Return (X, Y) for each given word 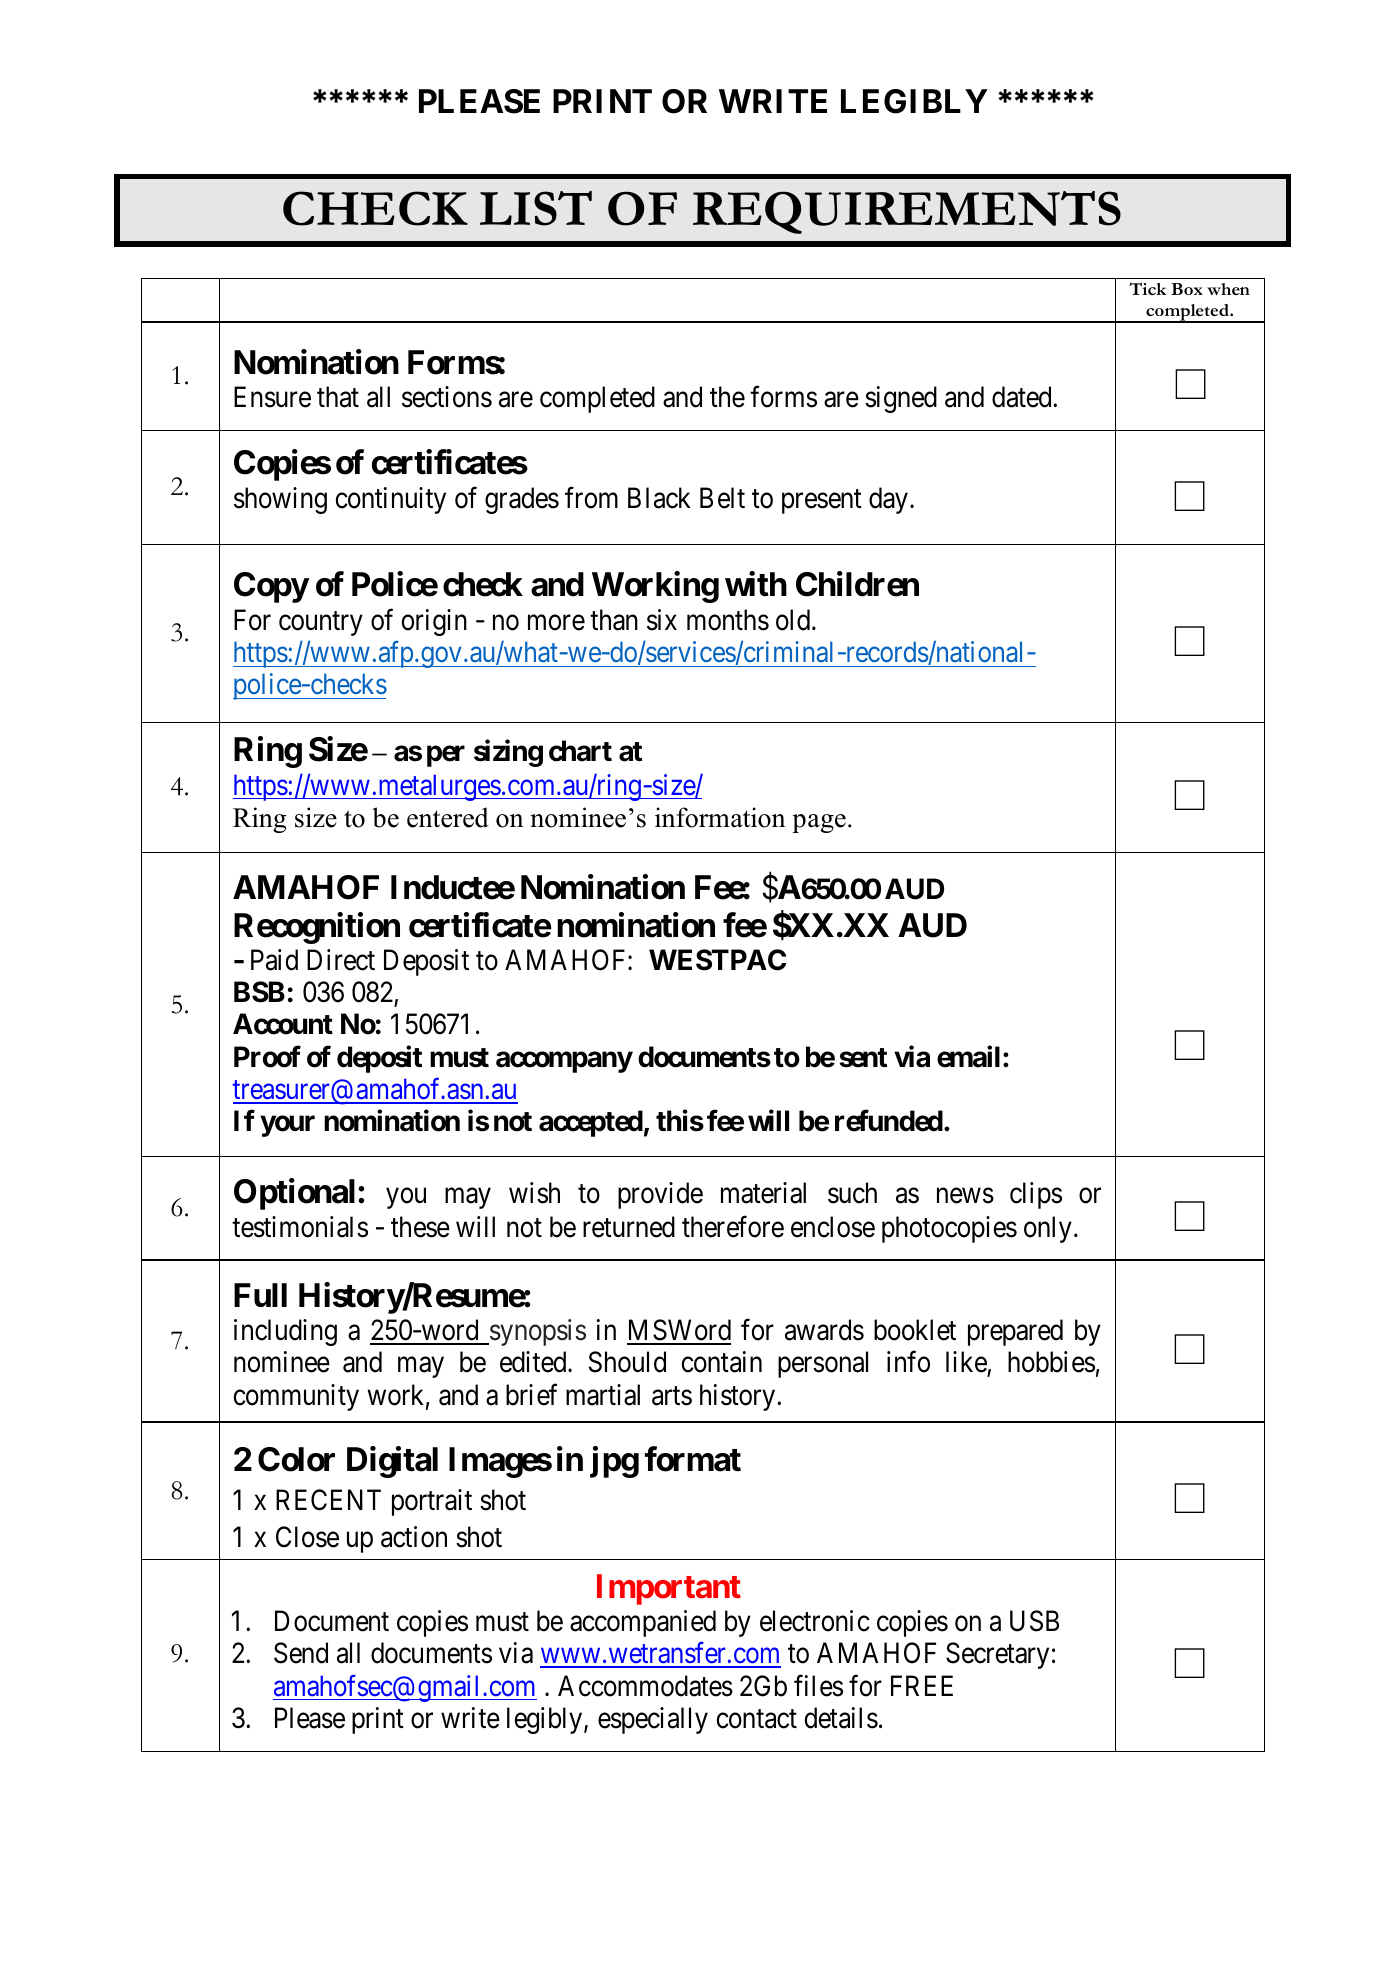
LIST (536, 208)
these (420, 1227)
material (763, 1193)
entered (448, 817)
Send (301, 1653)
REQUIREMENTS (907, 212)
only (1048, 1229)
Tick (1147, 288)
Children (857, 584)
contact (756, 1719)
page (819, 823)
